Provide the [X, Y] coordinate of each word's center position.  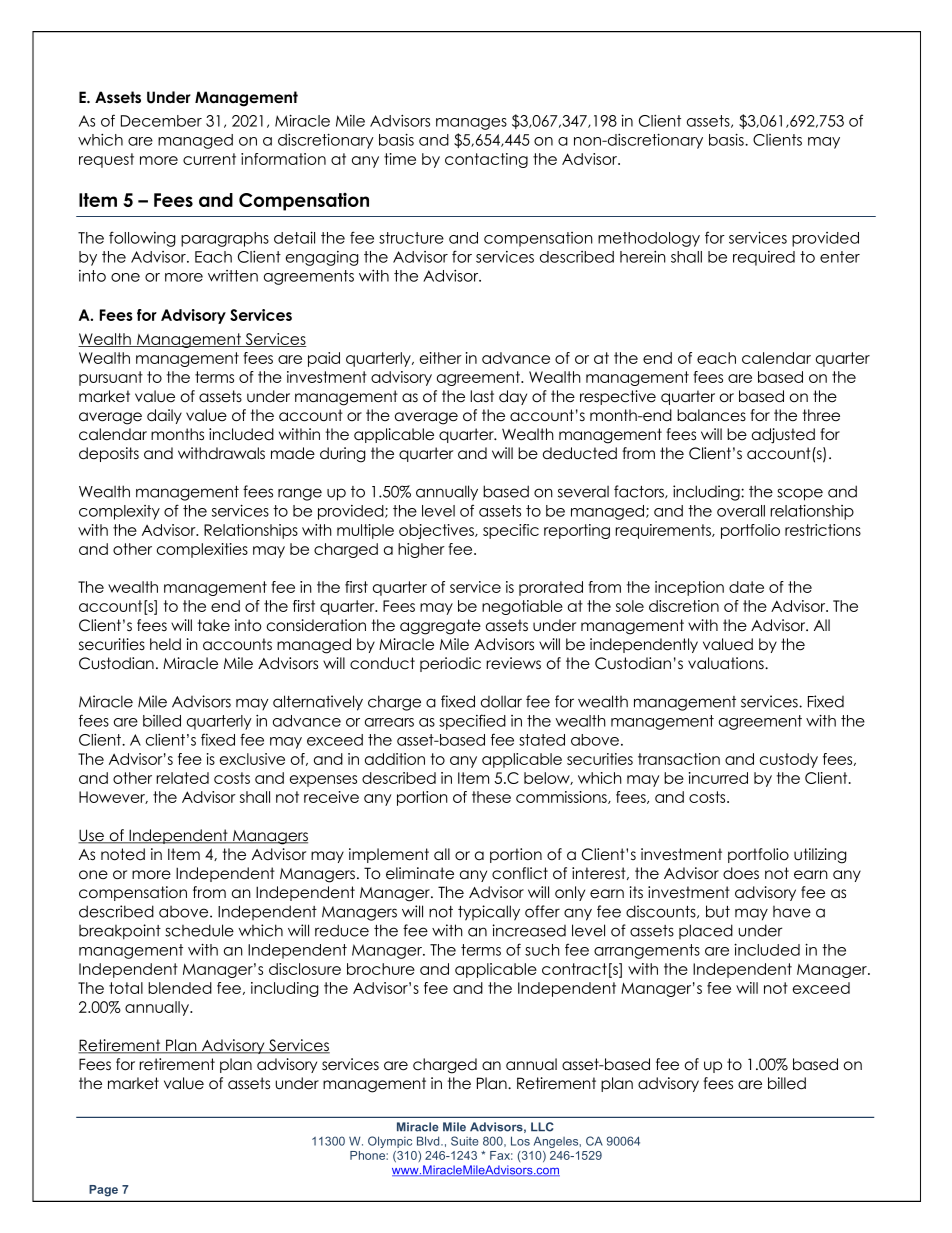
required [764, 258]
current [209, 159]
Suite [465, 1141]
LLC [542, 1127]
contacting [486, 160]
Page [103, 1191]
